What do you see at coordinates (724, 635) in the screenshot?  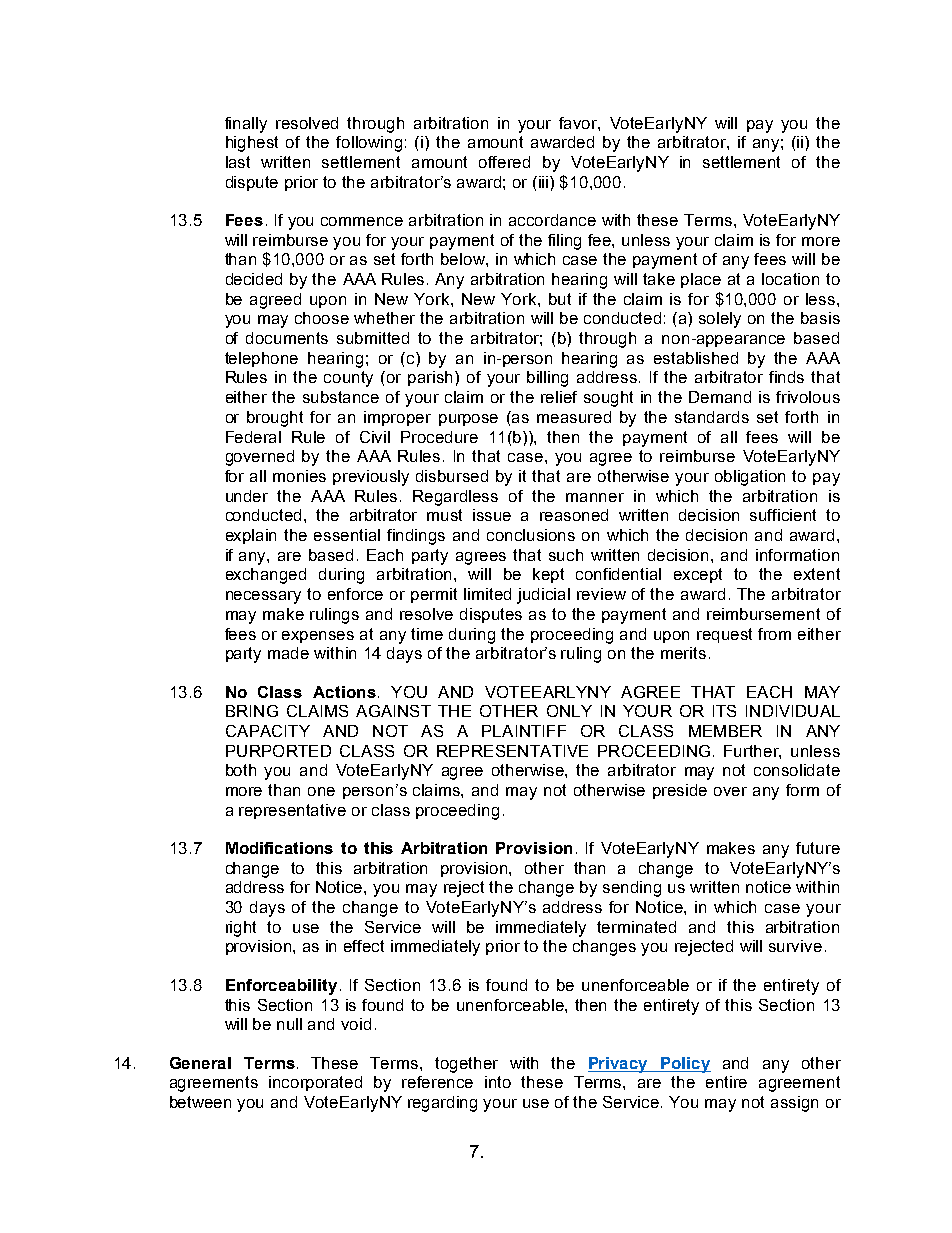 I see `request` at bounding box center [724, 635].
